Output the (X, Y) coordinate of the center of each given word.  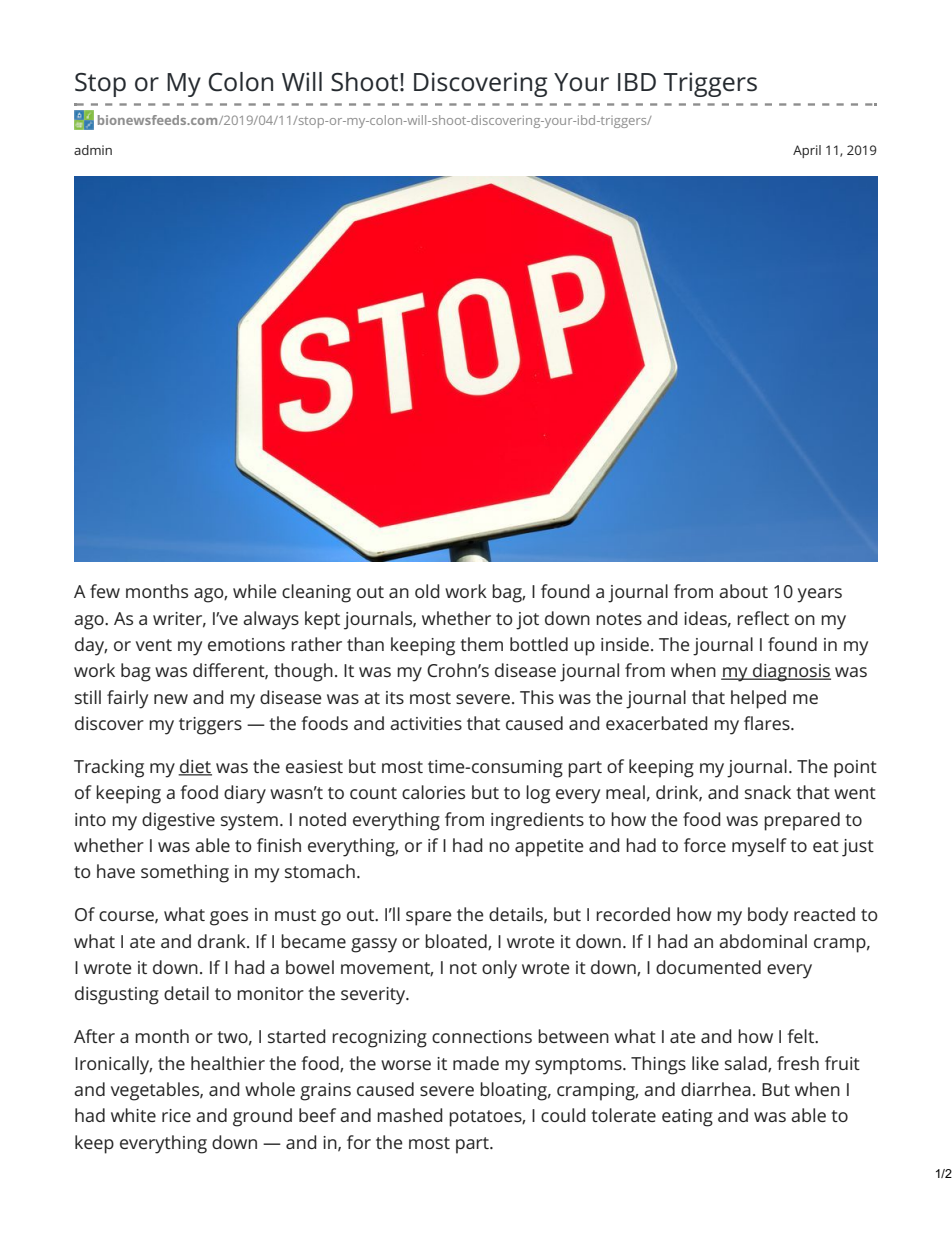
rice (176, 1115)
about (743, 591)
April (807, 151)
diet (195, 767)
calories (433, 792)
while (255, 591)
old (427, 591)
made (476, 1063)
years (819, 595)
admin (93, 150)
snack (768, 792)
